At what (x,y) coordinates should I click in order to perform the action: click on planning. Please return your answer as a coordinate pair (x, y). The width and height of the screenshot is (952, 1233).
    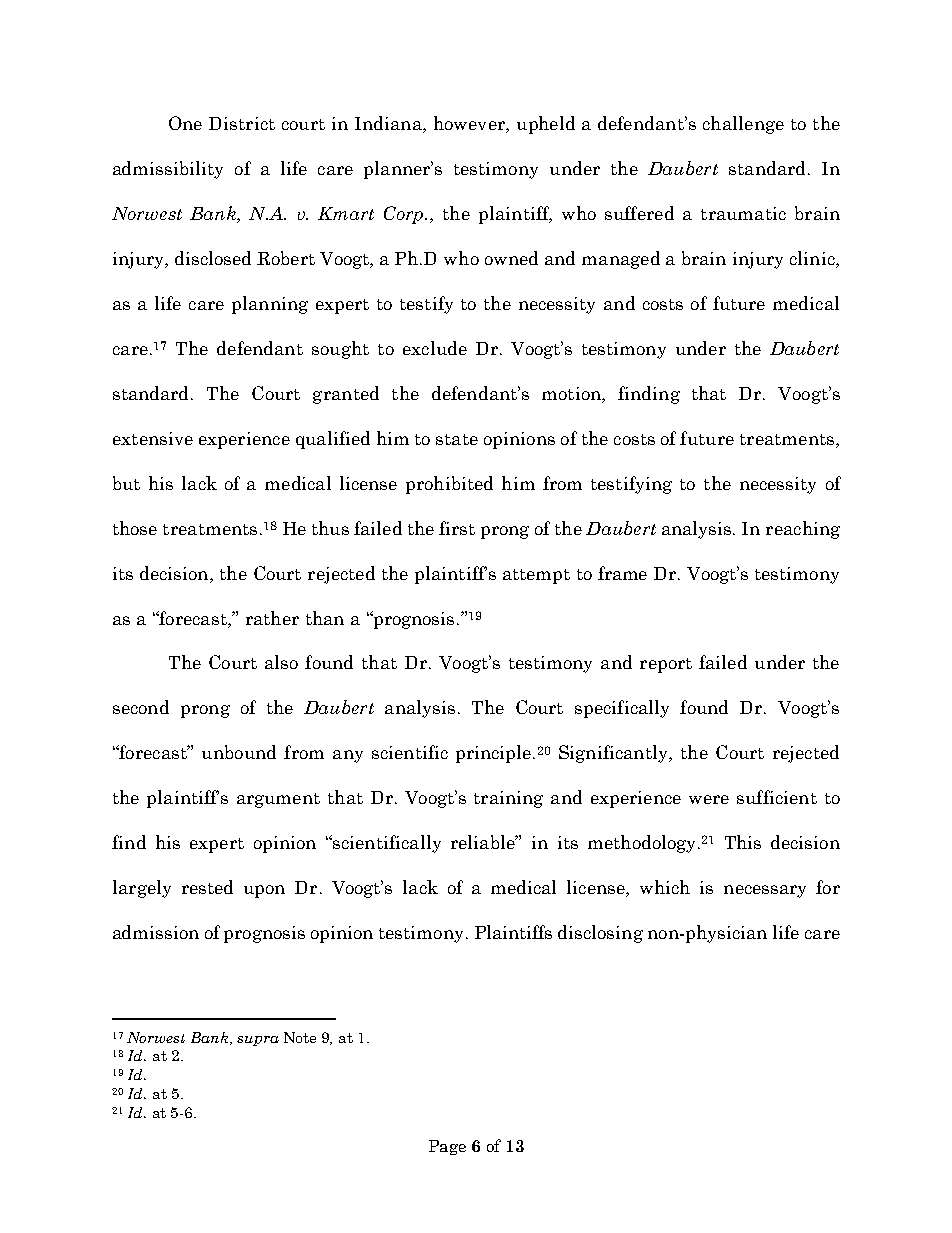
    Looking at the image, I should click on (270, 305).
